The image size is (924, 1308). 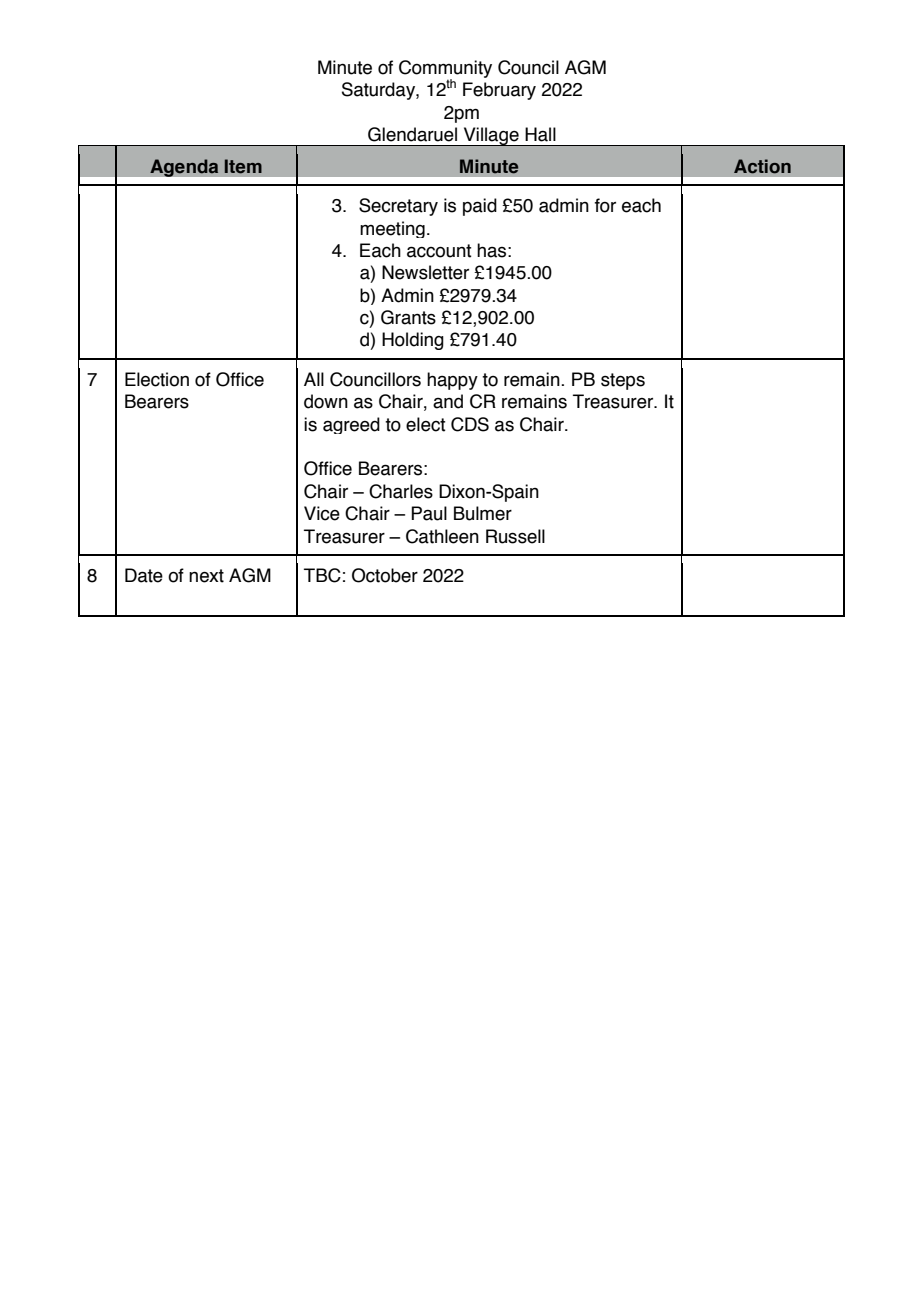 I want to click on next, so click(x=206, y=576).
